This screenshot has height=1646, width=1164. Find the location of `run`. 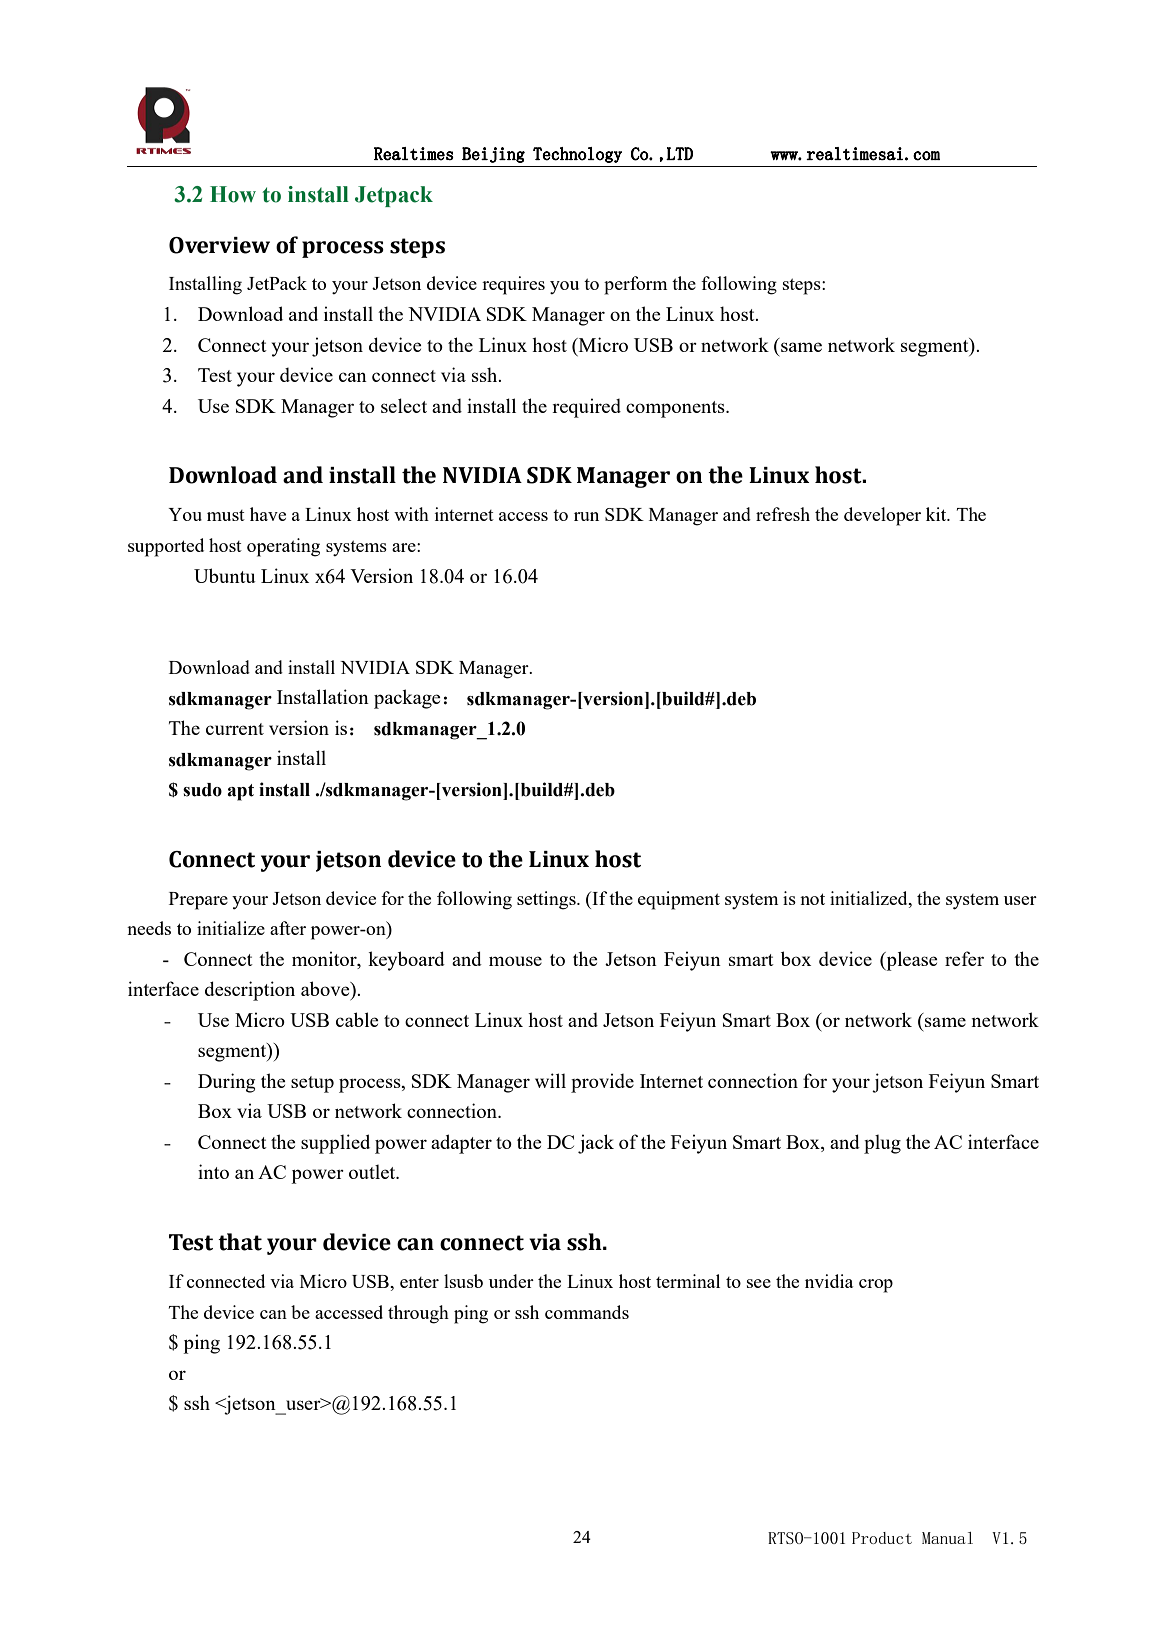

run is located at coordinates (586, 516).
